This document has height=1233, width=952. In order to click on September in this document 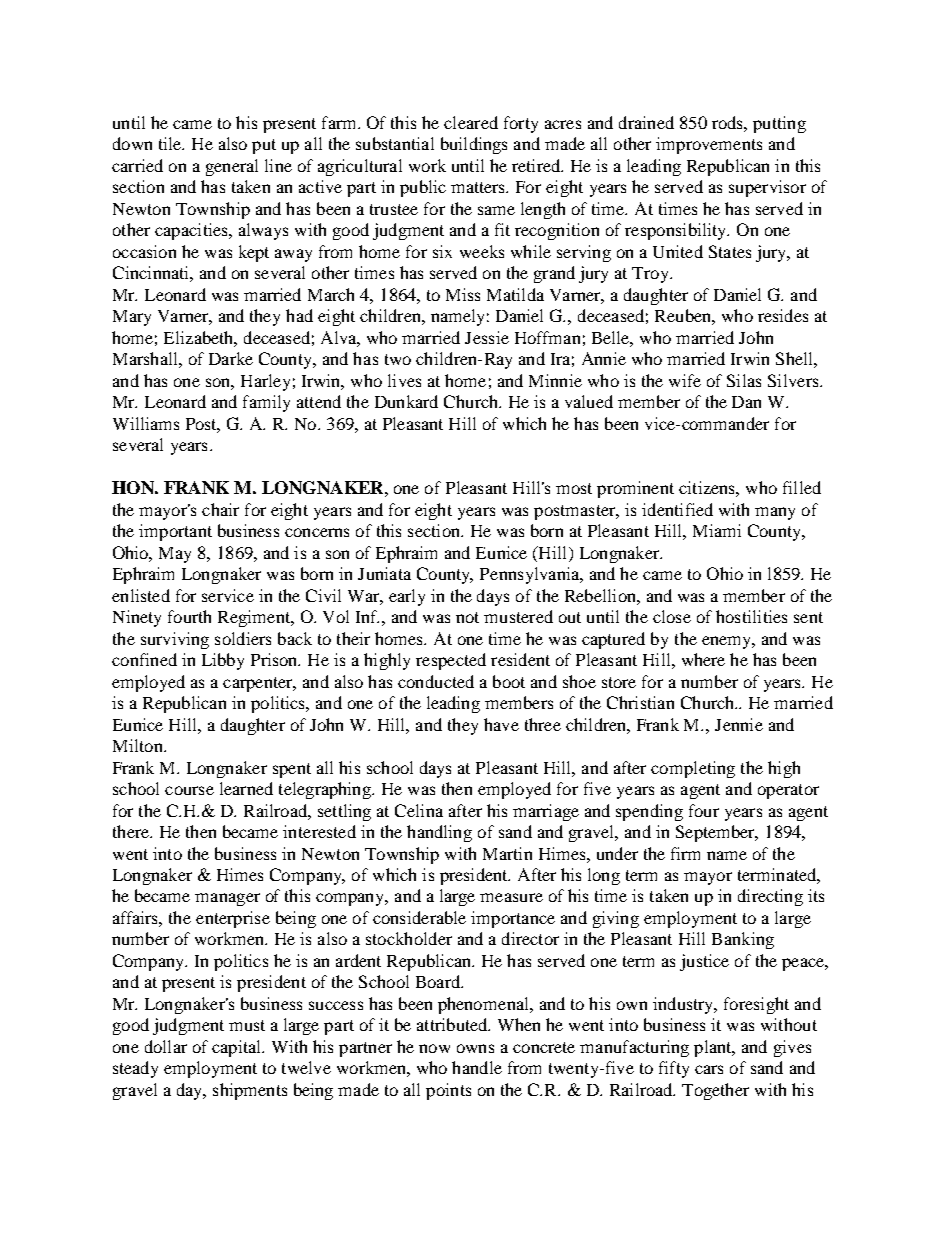, I will do `click(716, 833)`.
